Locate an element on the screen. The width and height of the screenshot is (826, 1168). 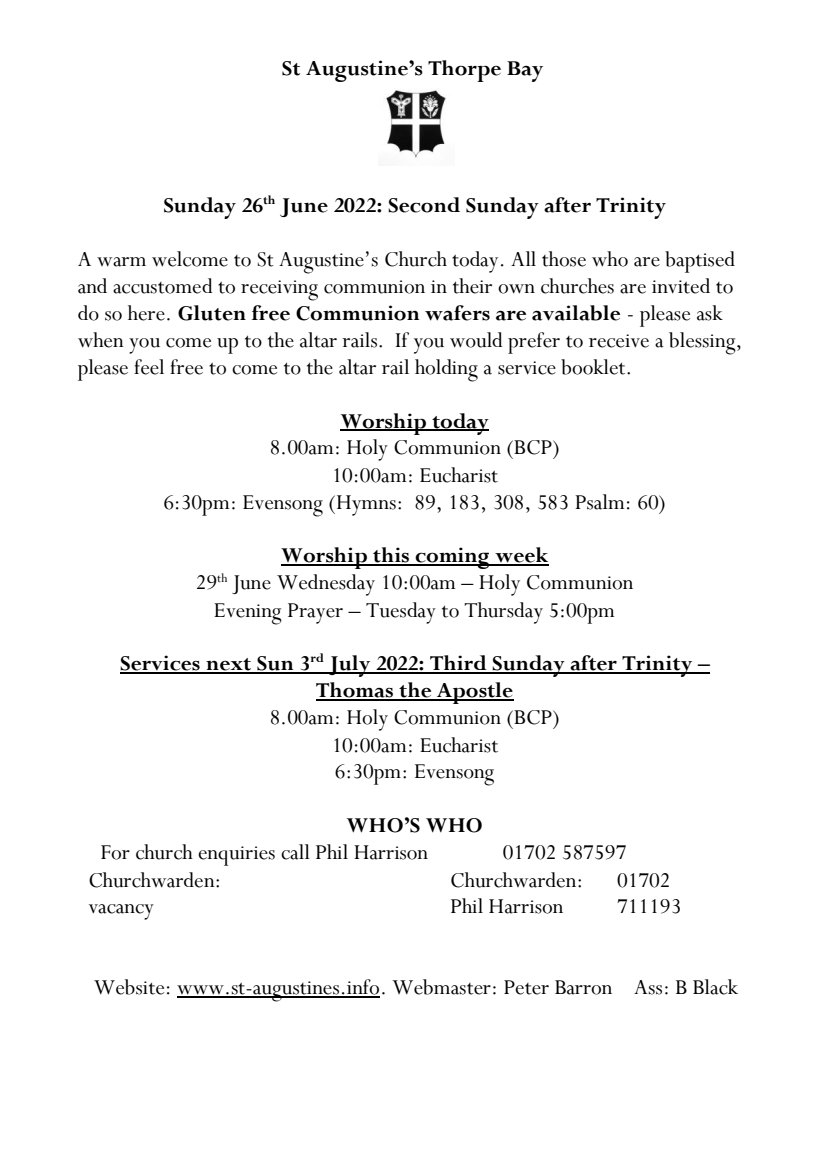
Apostle is located at coordinates (474, 693).
